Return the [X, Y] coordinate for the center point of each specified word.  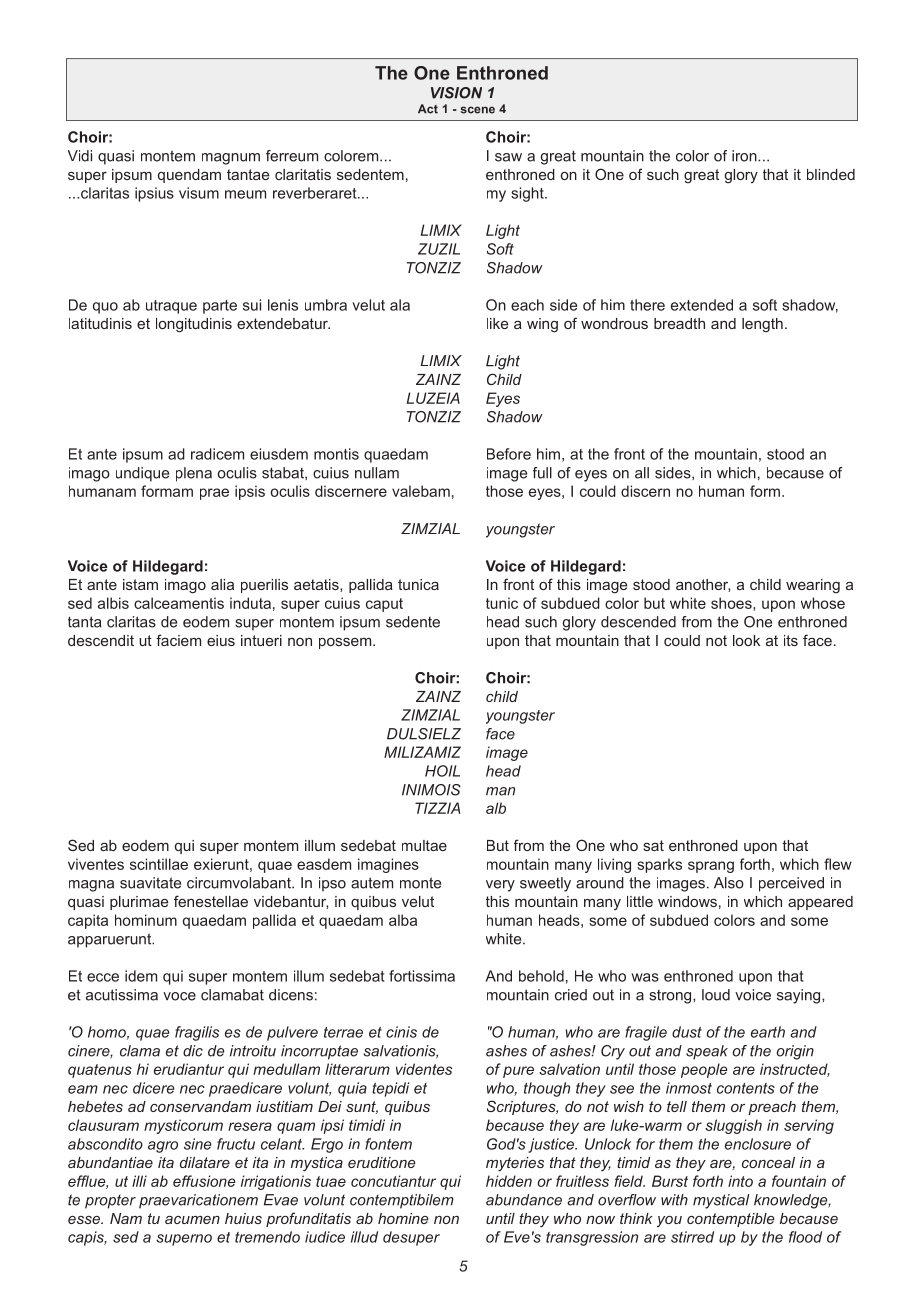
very [500, 886]
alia [222, 584]
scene [478, 110]
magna [91, 886]
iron [745, 156]
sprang [711, 867]
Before [509, 454]
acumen [192, 1220]
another [703, 585]
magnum [231, 159]
